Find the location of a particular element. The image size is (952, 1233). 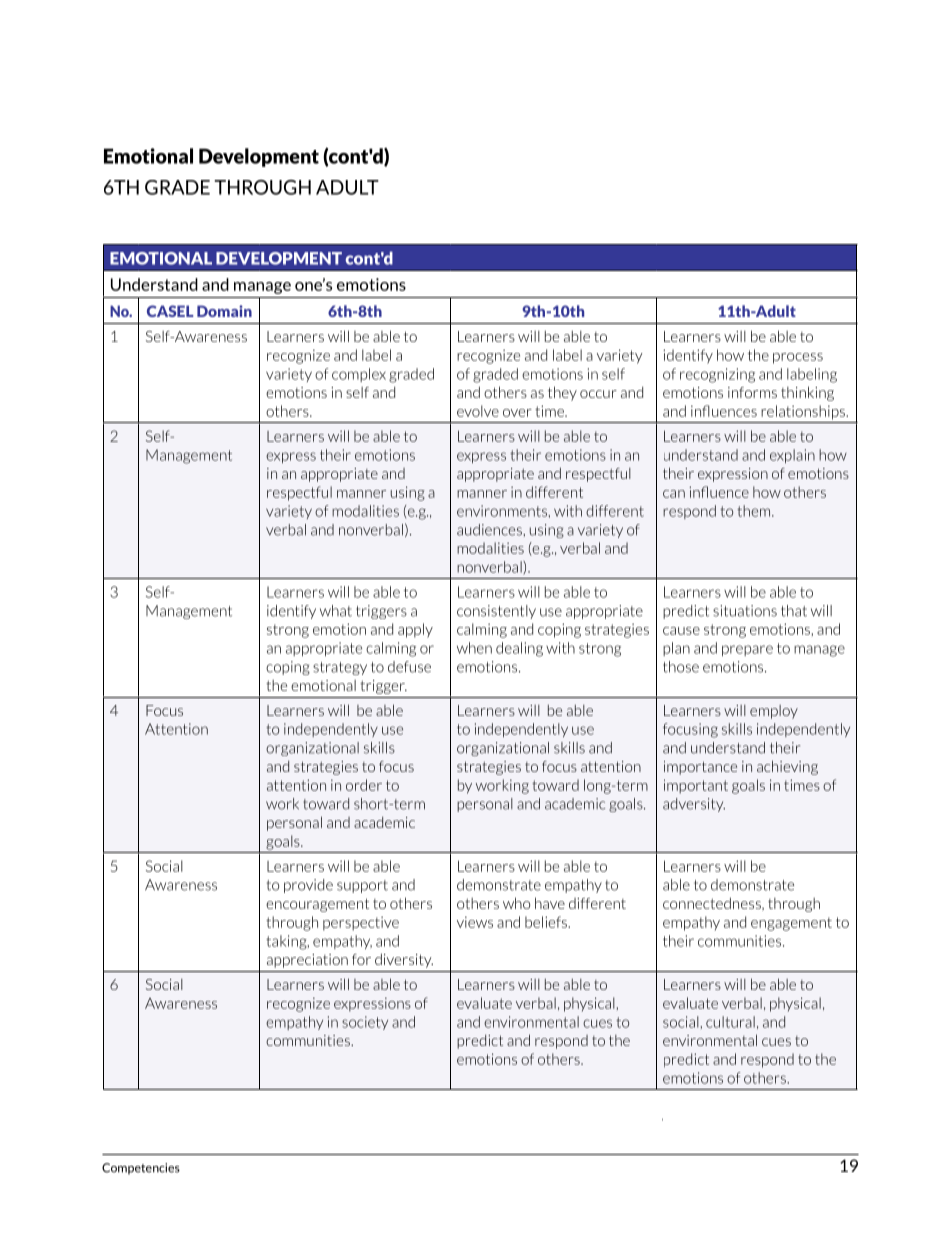

recognizing is located at coordinates (717, 375).
